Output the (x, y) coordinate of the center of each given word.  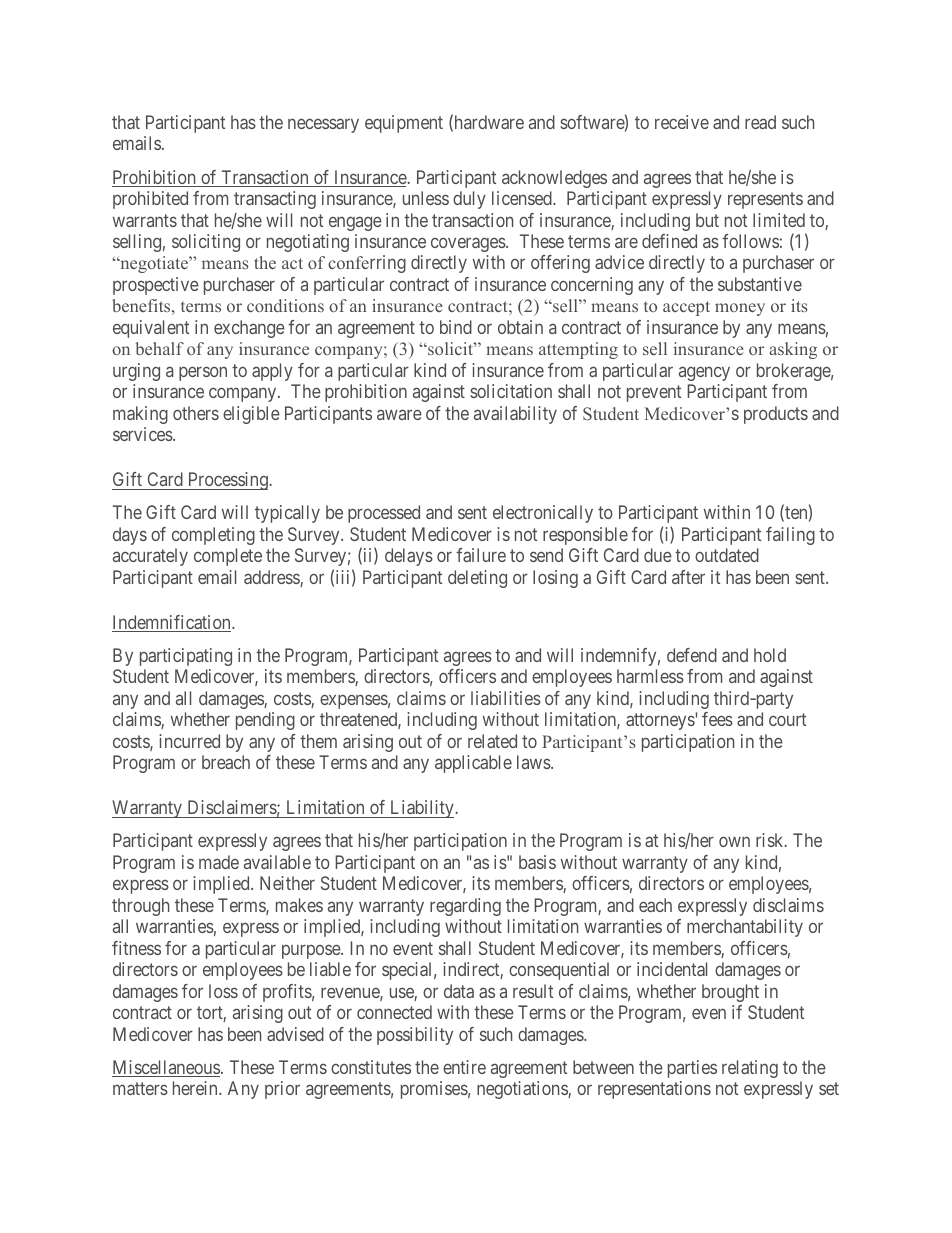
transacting (275, 200)
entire (464, 1067)
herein (196, 1088)
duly (469, 200)
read (760, 122)
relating (750, 1069)
